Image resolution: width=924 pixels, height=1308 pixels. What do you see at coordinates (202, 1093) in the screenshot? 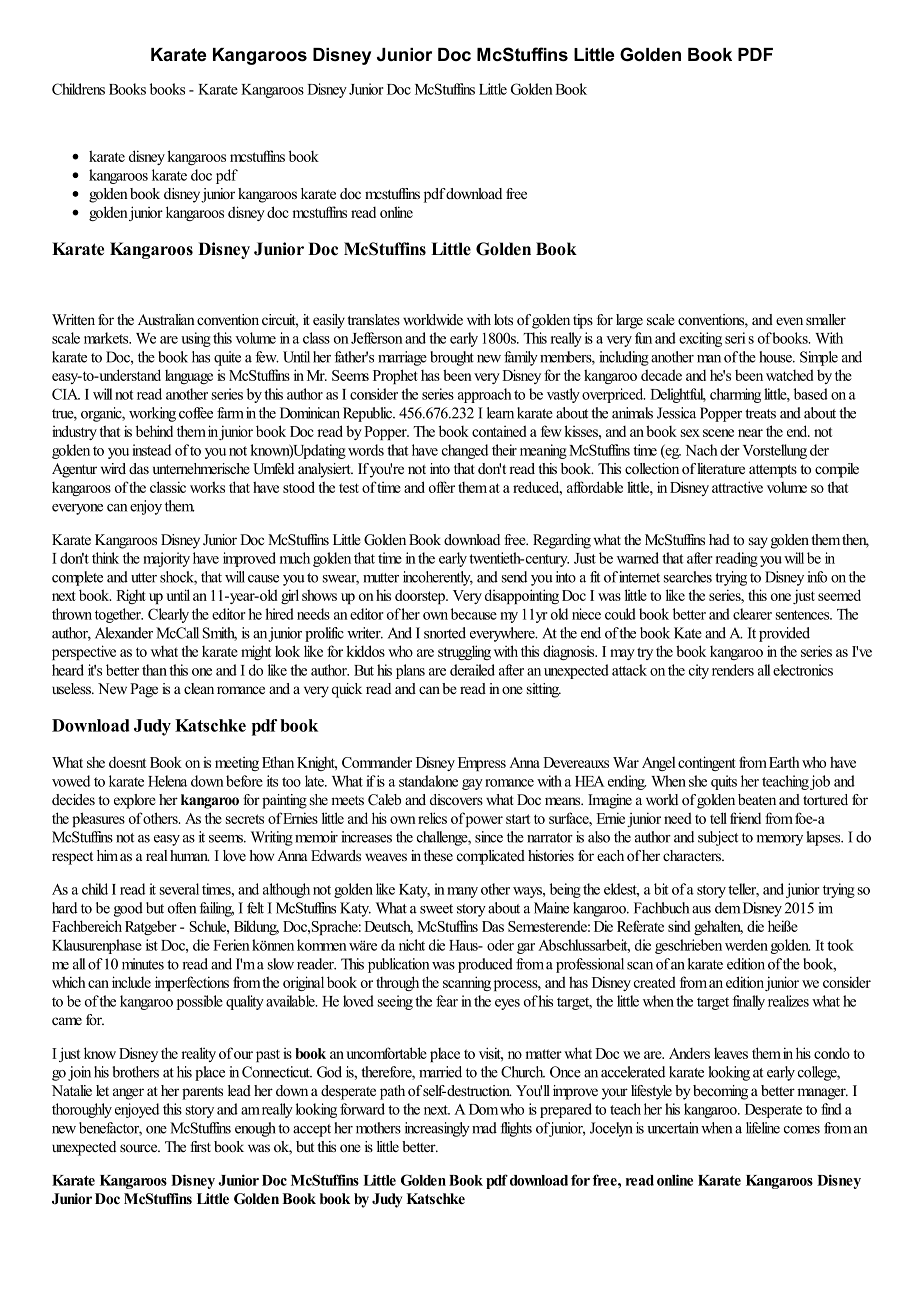
I see `parents` at bounding box center [202, 1093].
